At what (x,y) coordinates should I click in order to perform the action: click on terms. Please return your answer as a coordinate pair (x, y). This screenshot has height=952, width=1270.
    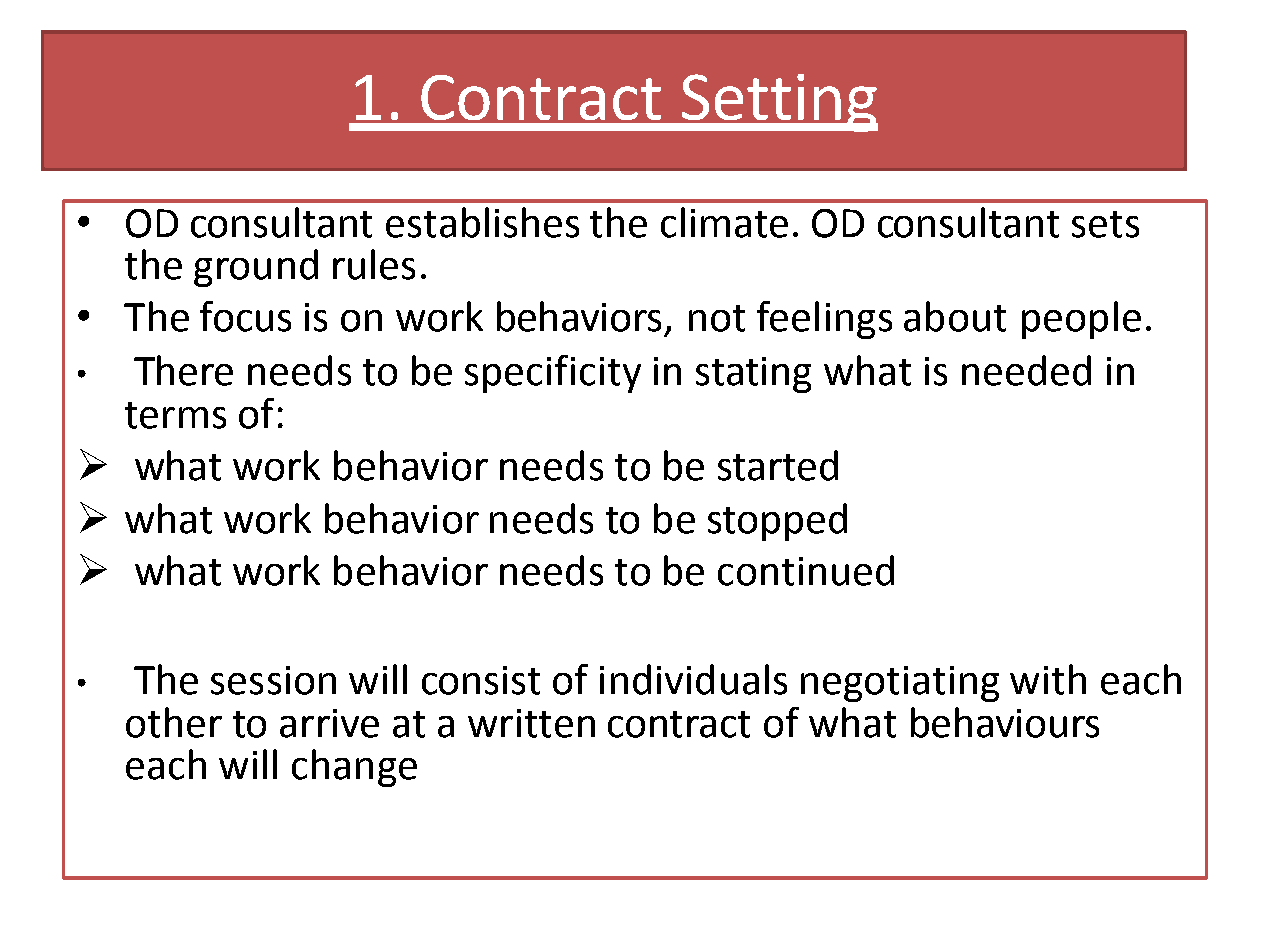
    Looking at the image, I should click on (175, 415).
